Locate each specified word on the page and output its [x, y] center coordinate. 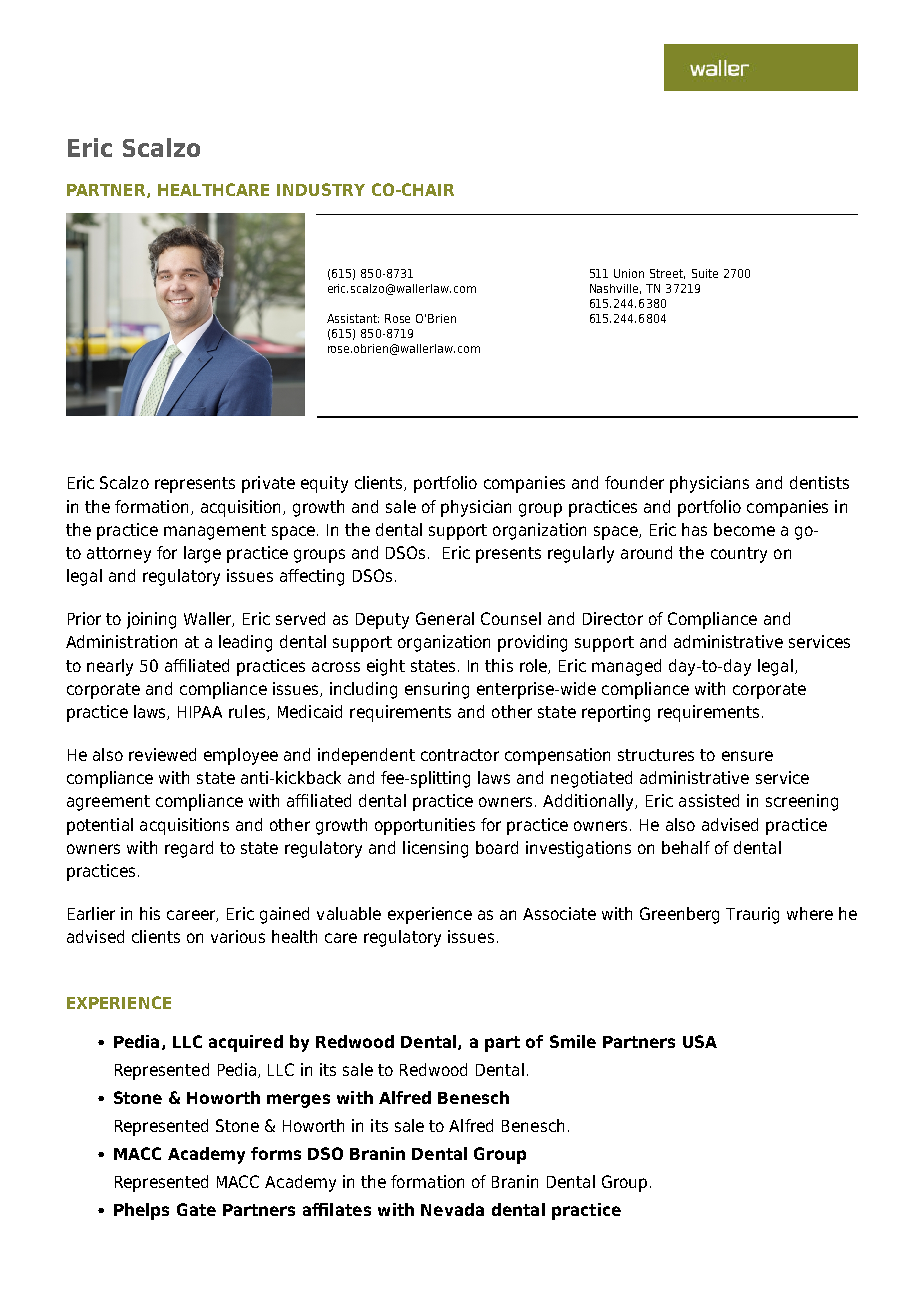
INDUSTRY [321, 189]
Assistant [353, 318]
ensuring [437, 690]
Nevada [452, 1209]
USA [700, 1041]
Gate [196, 1209]
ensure [747, 756]
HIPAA [200, 712]
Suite [705, 273]
